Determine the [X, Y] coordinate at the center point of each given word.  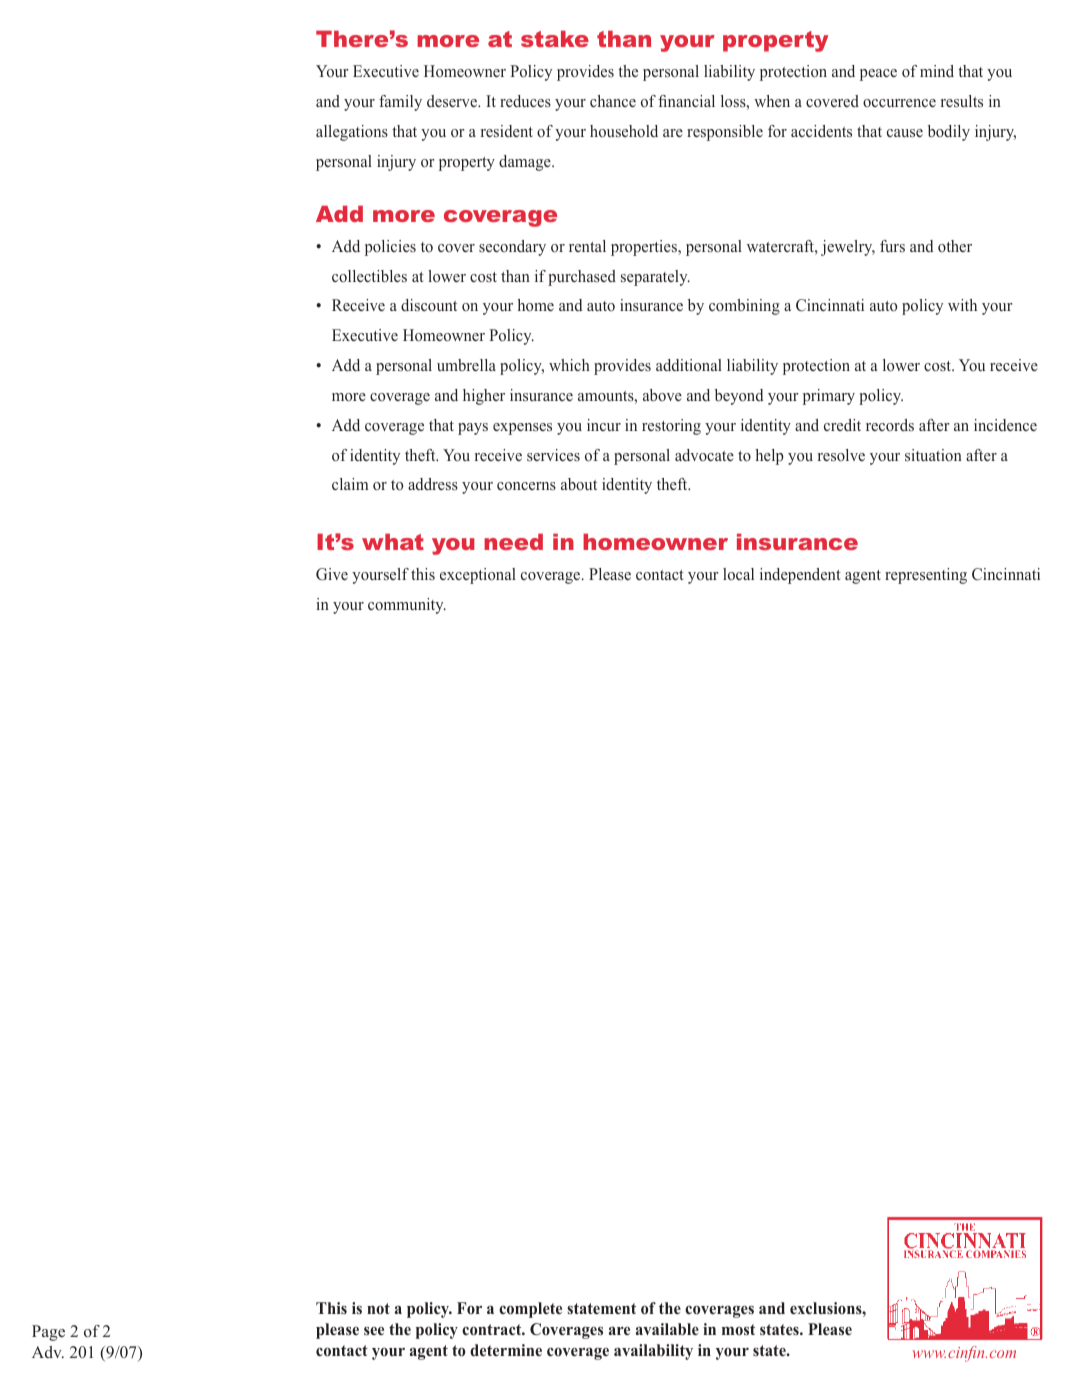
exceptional [478, 576]
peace [878, 75]
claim [350, 484]
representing [926, 576]
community [407, 606]
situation [933, 455]
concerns [526, 486]
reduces [525, 101]
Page [48, 1333]
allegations [352, 133]
